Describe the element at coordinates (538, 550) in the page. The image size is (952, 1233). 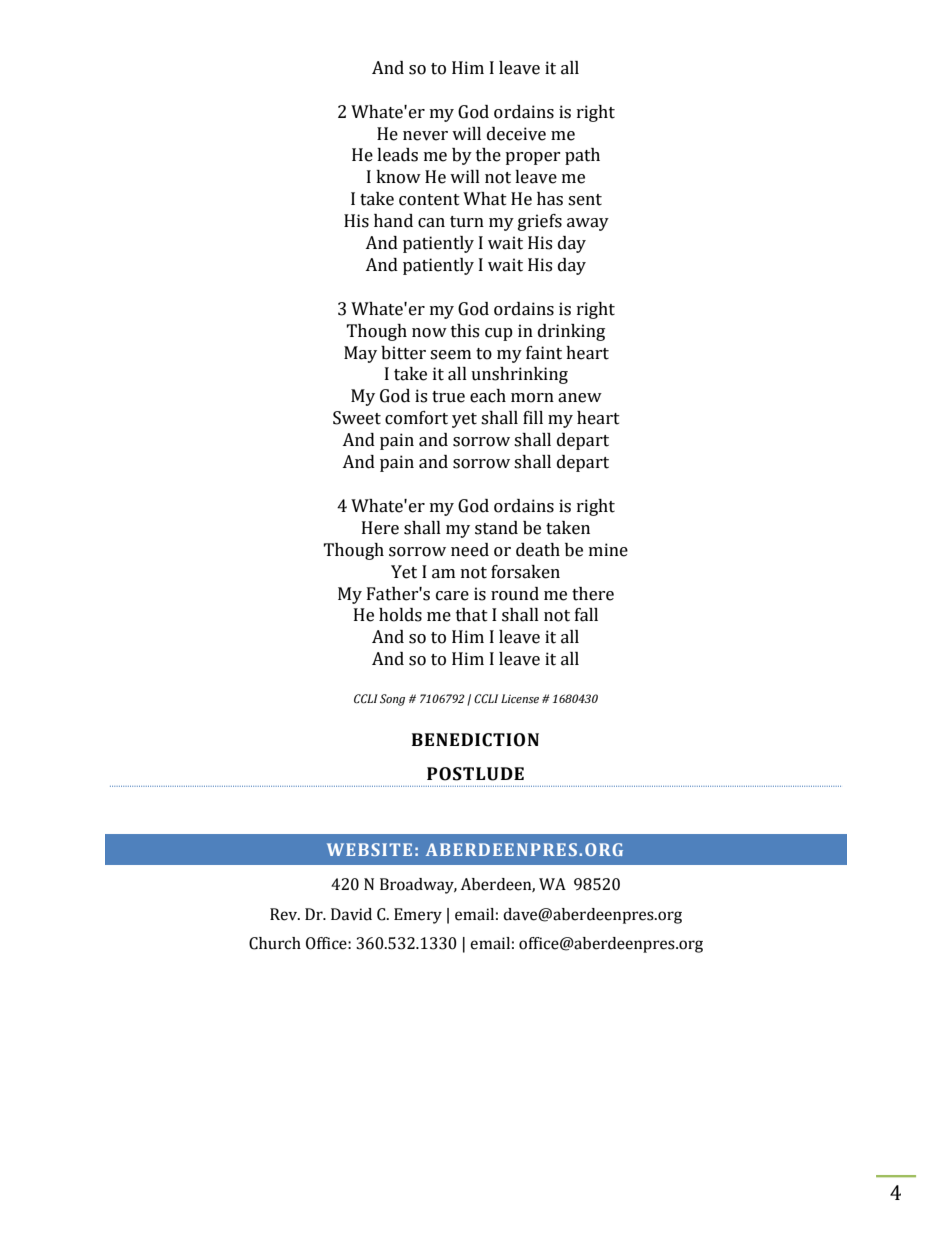
I see `death` at that location.
